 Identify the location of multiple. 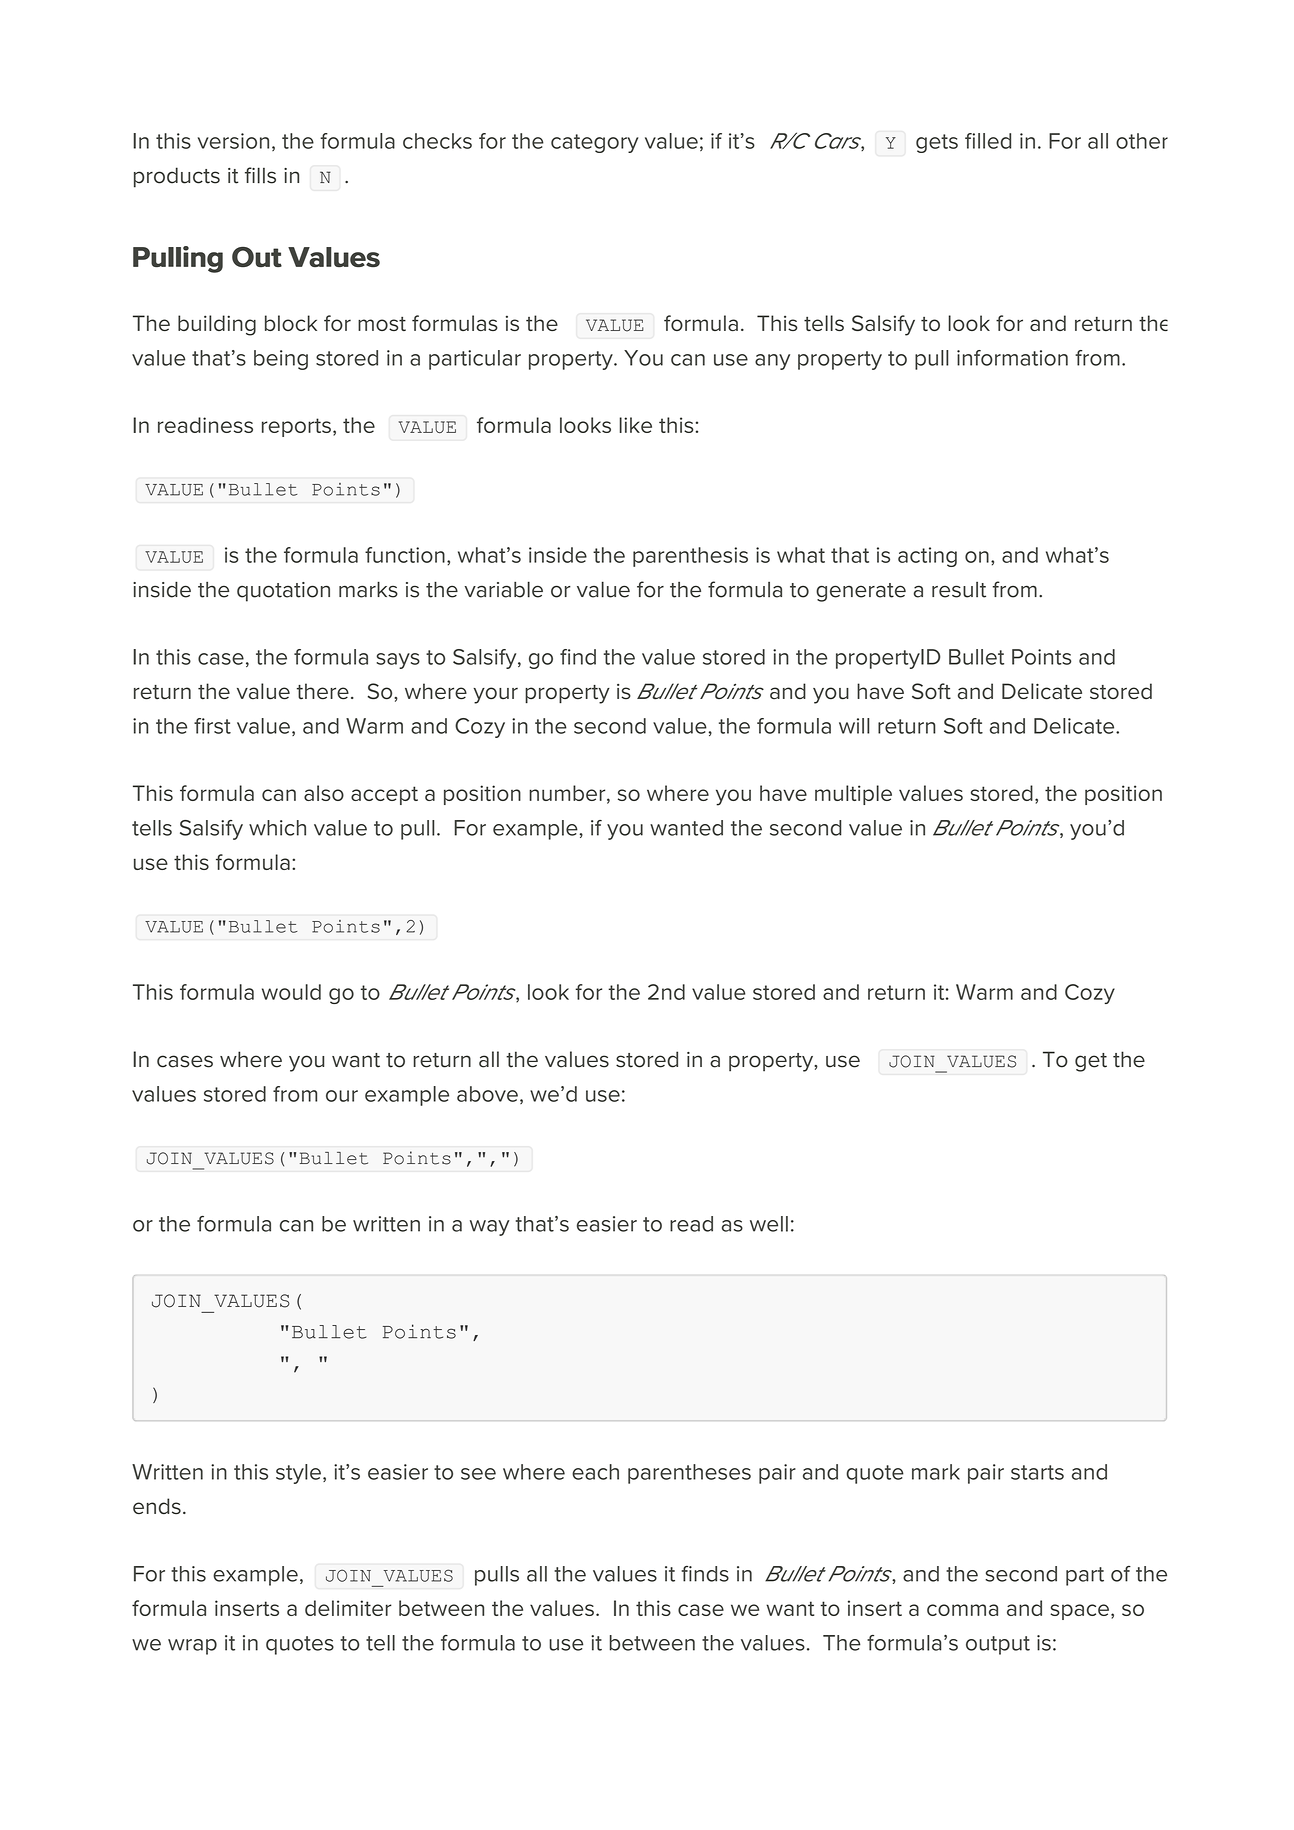
(853, 795).
